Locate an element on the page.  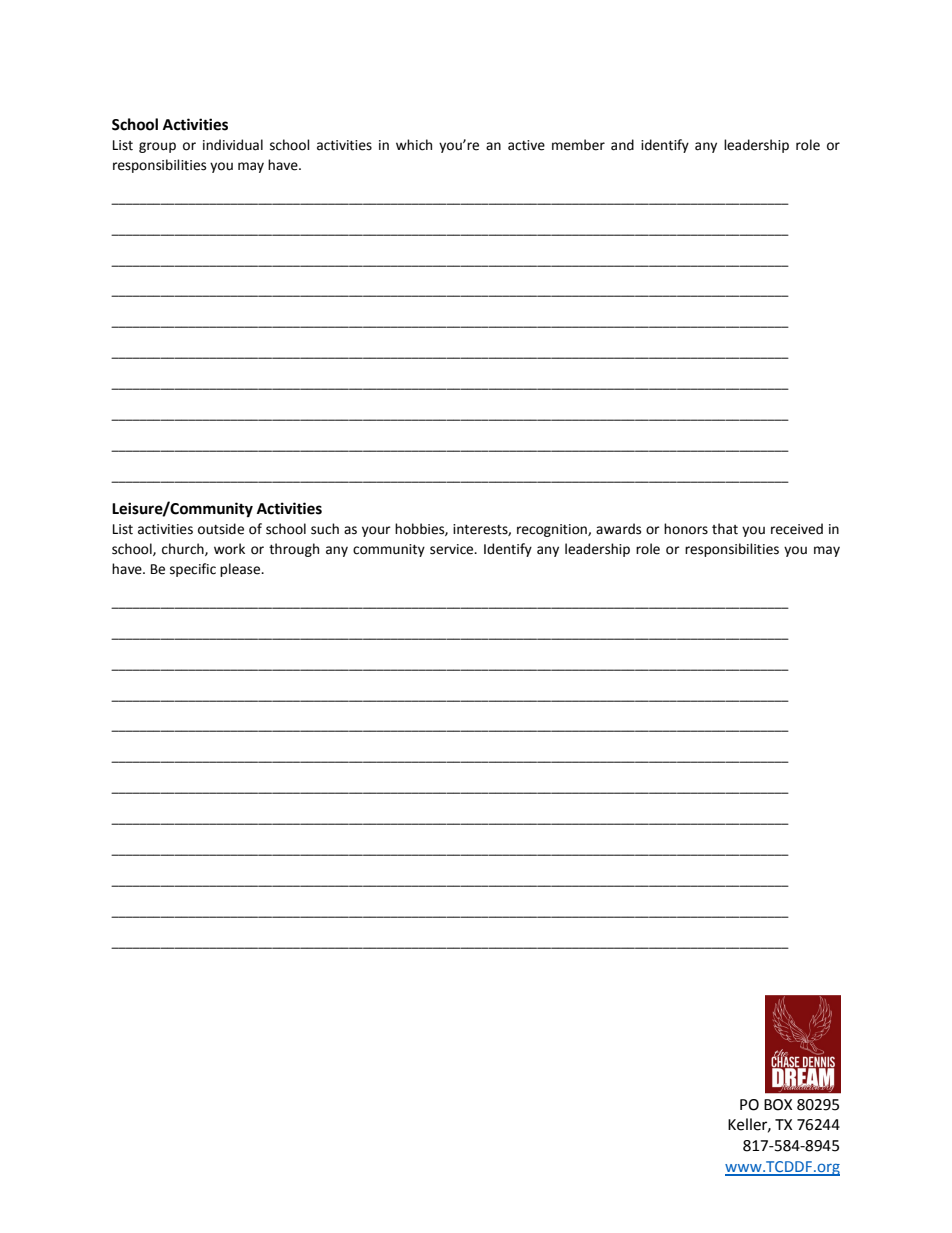
BOX is located at coordinates (778, 1105).
